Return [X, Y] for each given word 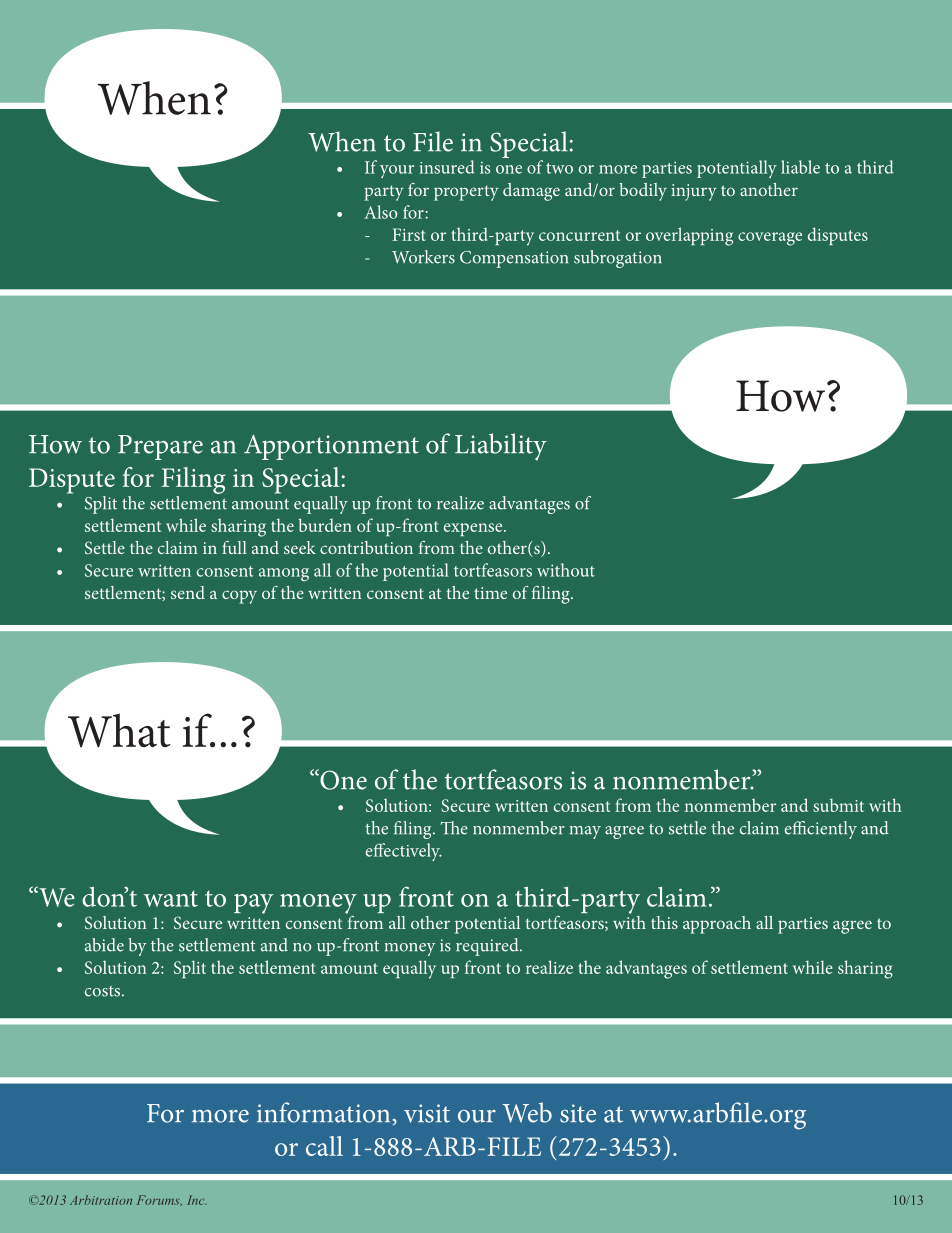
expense [474, 529]
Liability [501, 447]
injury [694, 192]
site [578, 1113]
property [466, 193]
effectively [404, 852]
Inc [197, 1200]
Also [381, 212]
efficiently [820, 830]
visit [427, 1113]
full [234, 547]
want [171, 898]
